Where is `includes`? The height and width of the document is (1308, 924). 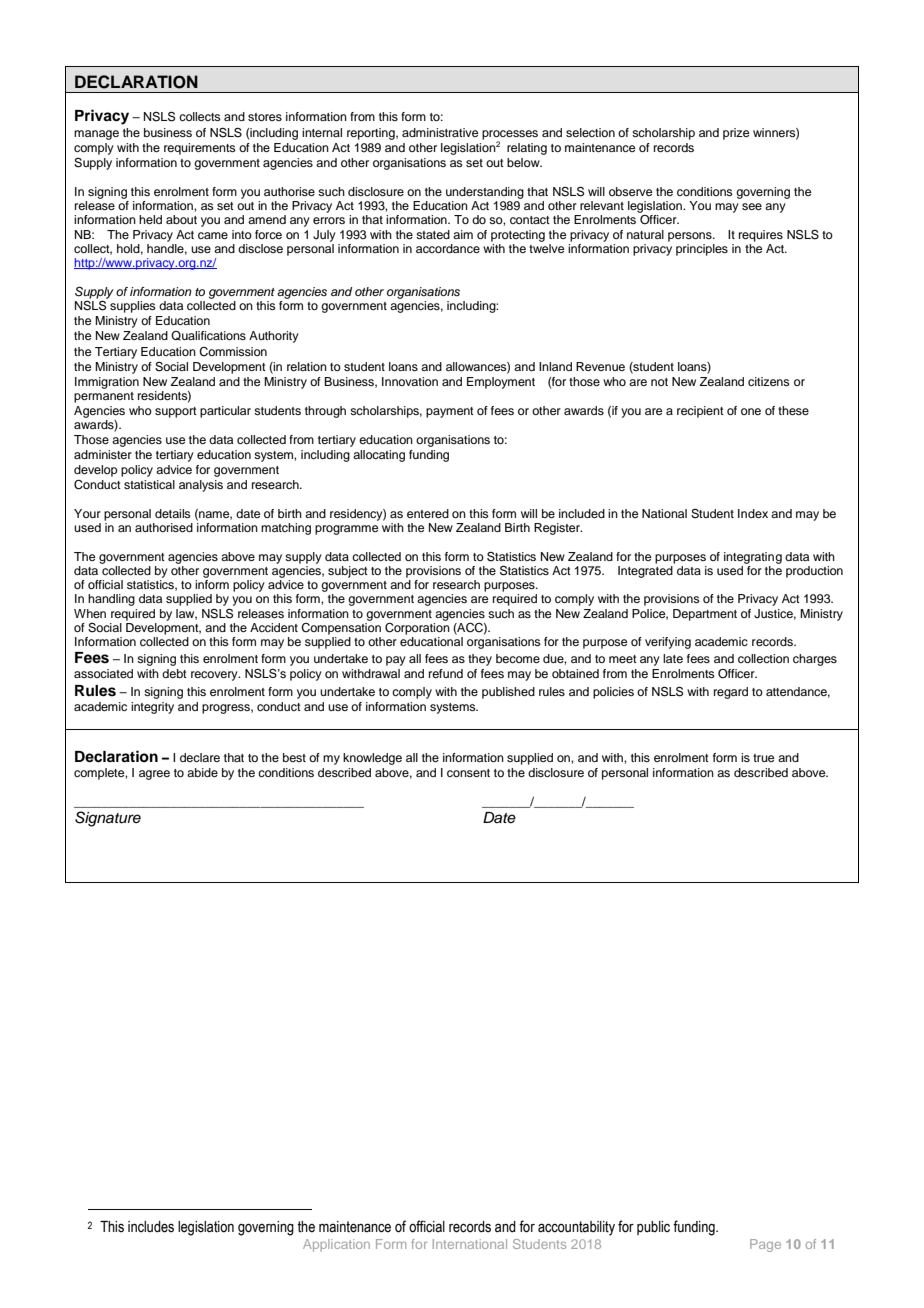 includes is located at coordinates (151, 1227).
